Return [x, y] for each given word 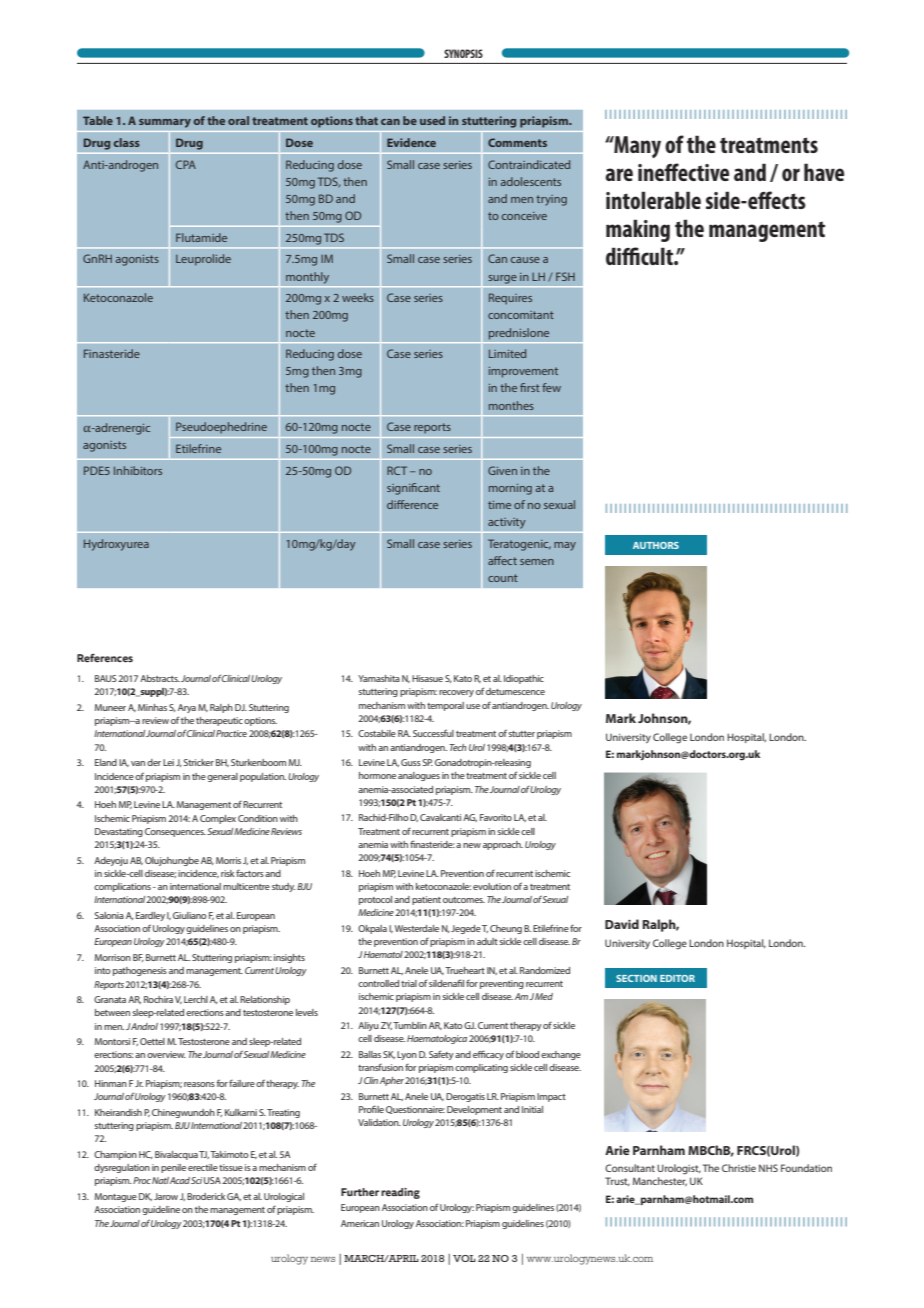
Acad [180, 1180]
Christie [739, 1168]
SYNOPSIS [463, 53]
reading [400, 1193]
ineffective [683, 172]
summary [165, 123]
